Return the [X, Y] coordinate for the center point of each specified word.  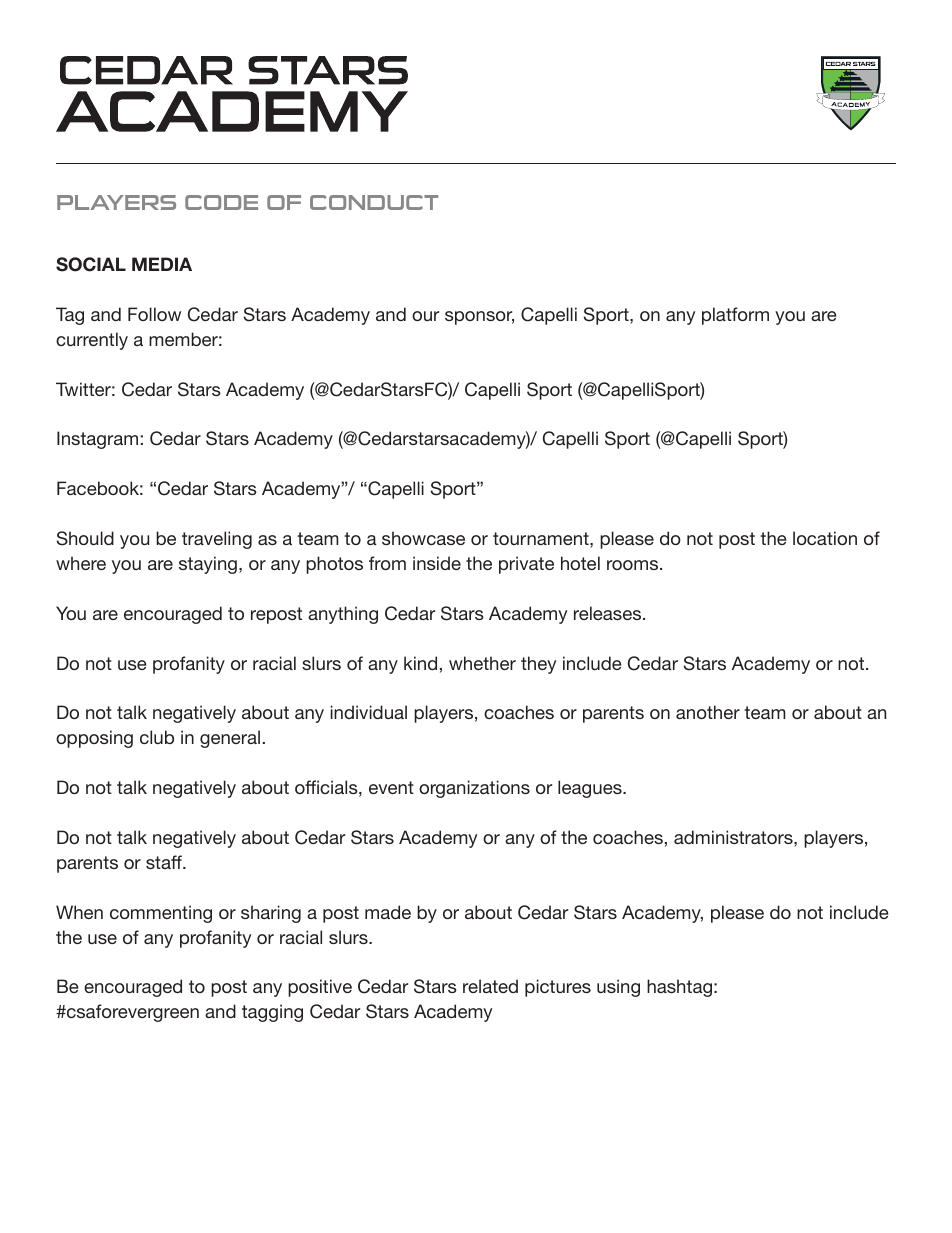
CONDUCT [374, 202]
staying [208, 565]
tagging [272, 1013]
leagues [591, 789]
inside [437, 563]
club [157, 737]
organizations [474, 789]
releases [609, 613]
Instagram [97, 440]
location [825, 538]
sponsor [479, 318]
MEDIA [162, 264]
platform [735, 316]
